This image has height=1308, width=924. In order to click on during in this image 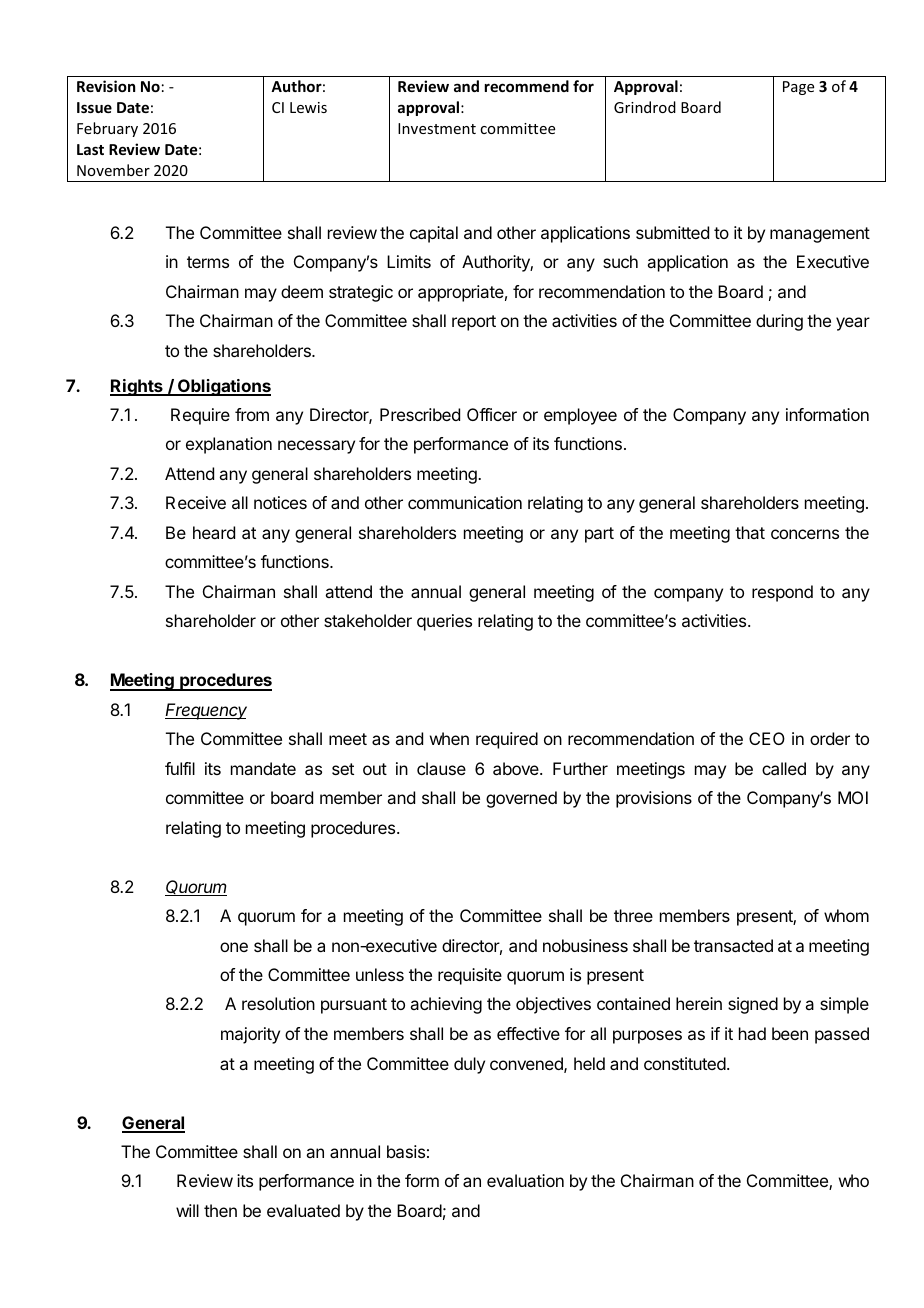, I will do `click(779, 322)`.
